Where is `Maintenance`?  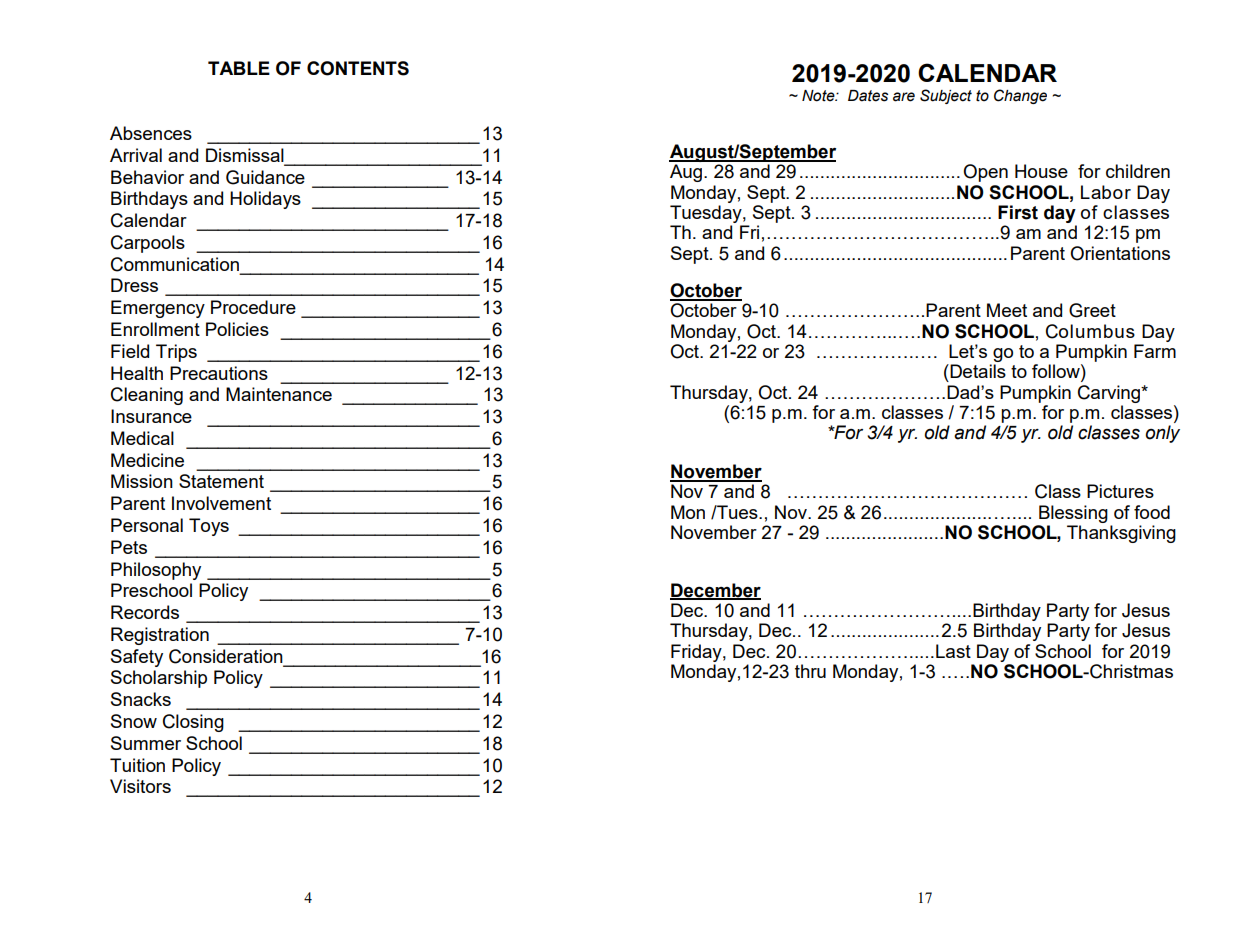 Maintenance is located at coordinates (279, 394).
